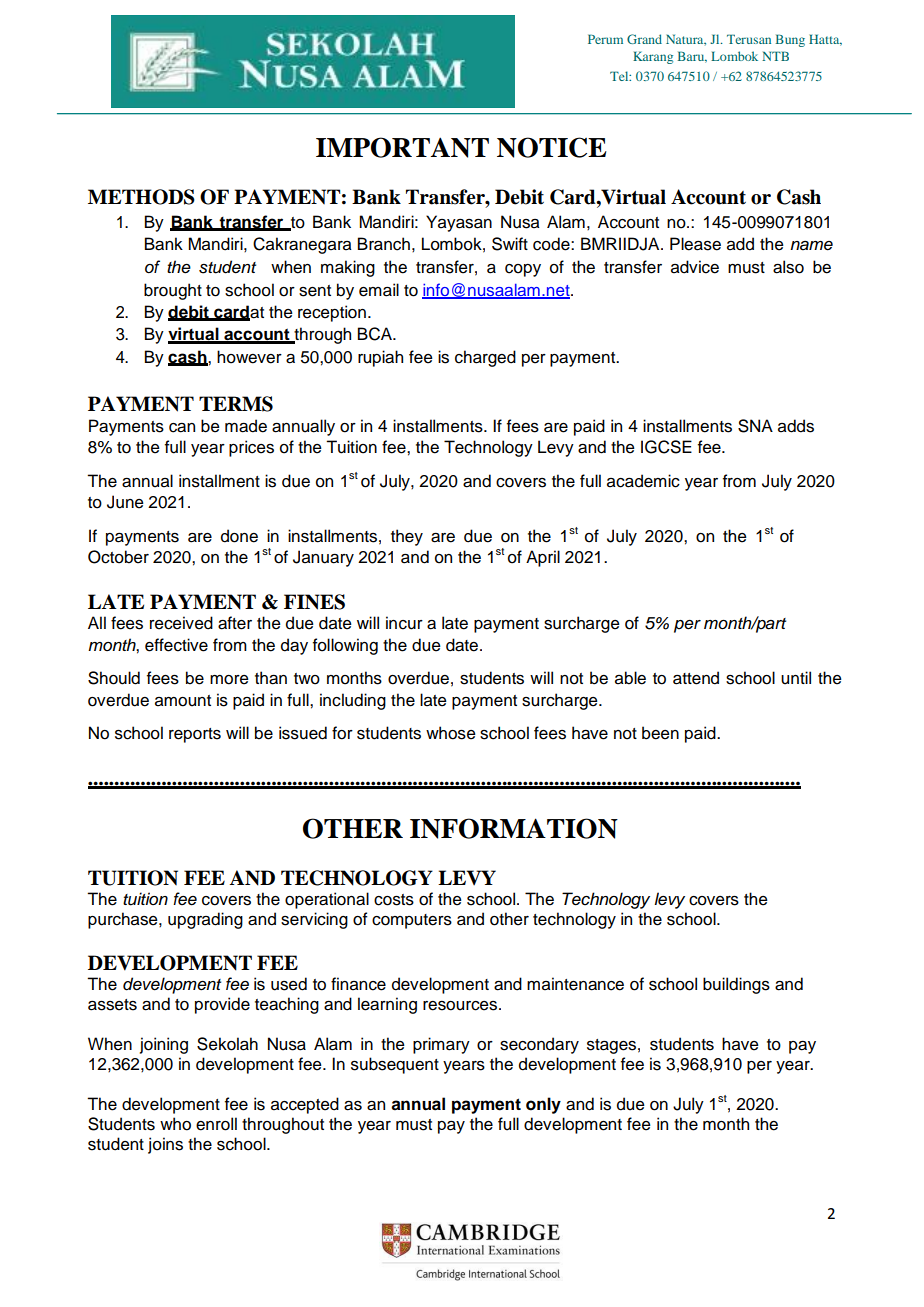  I want to click on reports, so click(195, 735).
